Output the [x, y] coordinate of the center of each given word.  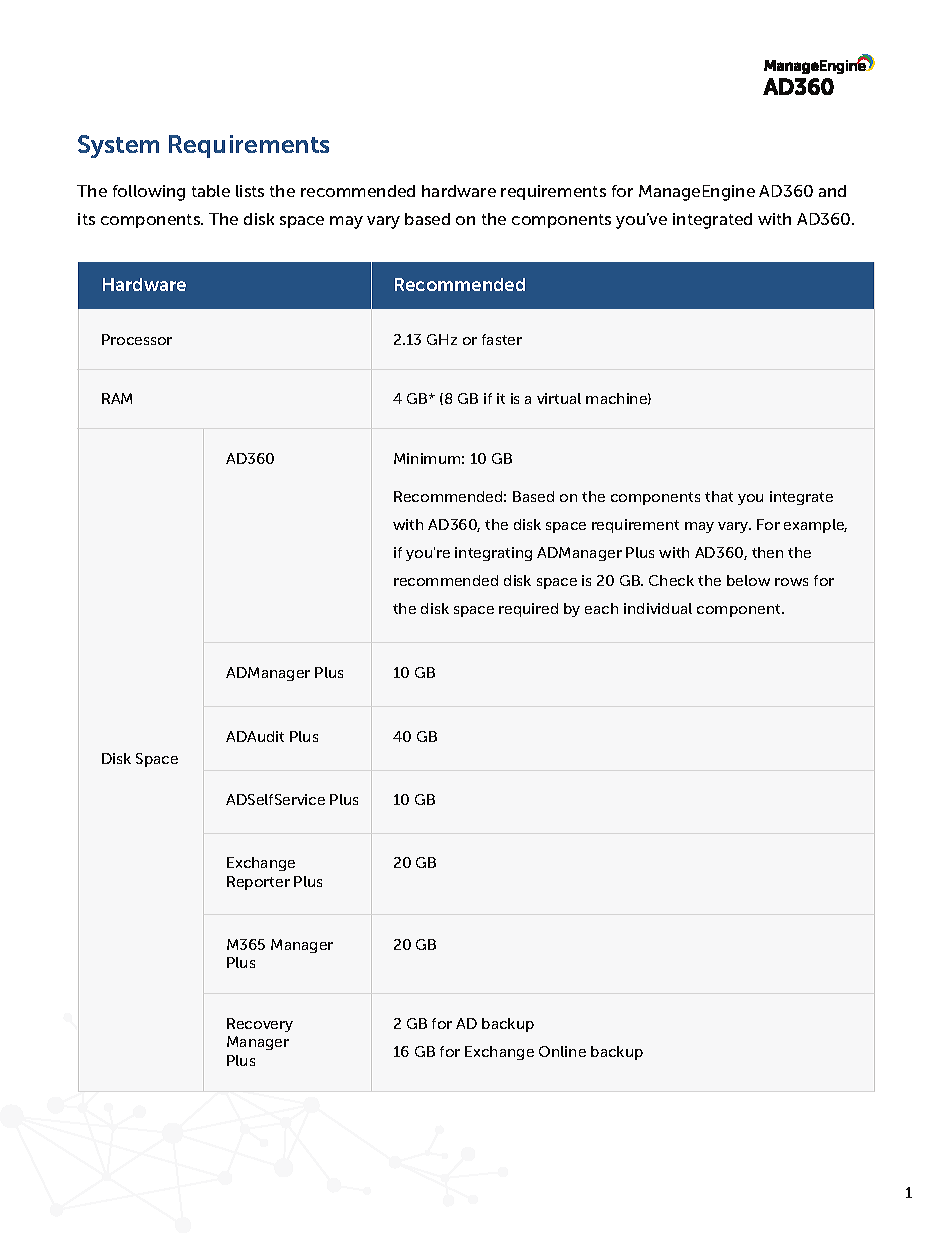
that [719, 496]
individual [658, 608]
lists [250, 191]
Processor [137, 339]
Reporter [258, 883]
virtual [559, 398]
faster [502, 339]
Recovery [260, 1025]
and [832, 191]
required [528, 610]
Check [671, 580]
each [601, 608]
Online [562, 1051]
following [149, 193]
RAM [117, 398]
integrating [493, 554]
